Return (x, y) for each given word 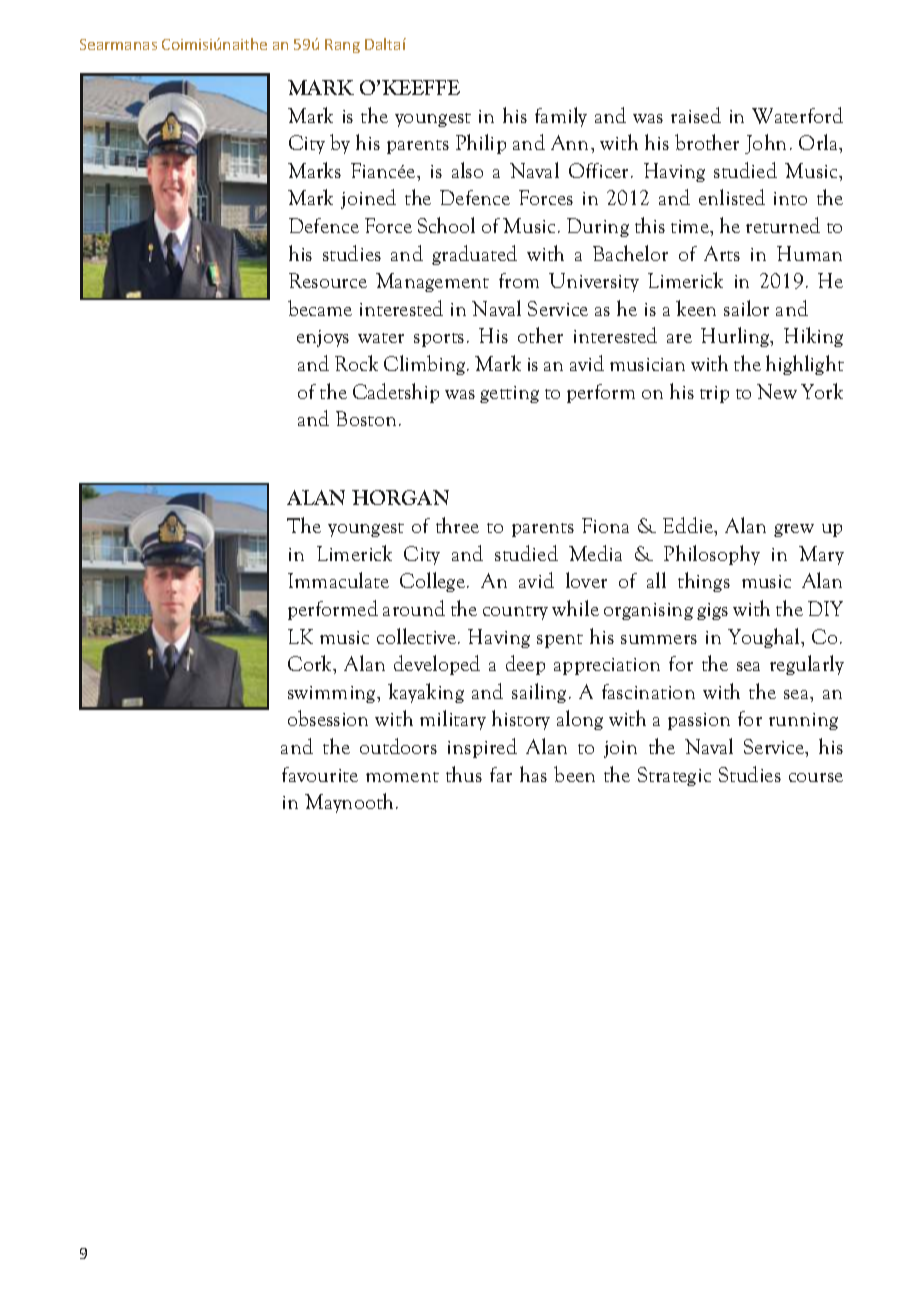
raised (696, 115)
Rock (356, 363)
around (414, 608)
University (594, 282)
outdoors (398, 746)
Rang (342, 46)
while (575, 608)
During (598, 227)
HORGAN (400, 497)
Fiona (605, 525)
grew (794, 530)
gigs (712, 611)
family (561, 117)
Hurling (736, 337)
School (446, 225)
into (790, 198)
